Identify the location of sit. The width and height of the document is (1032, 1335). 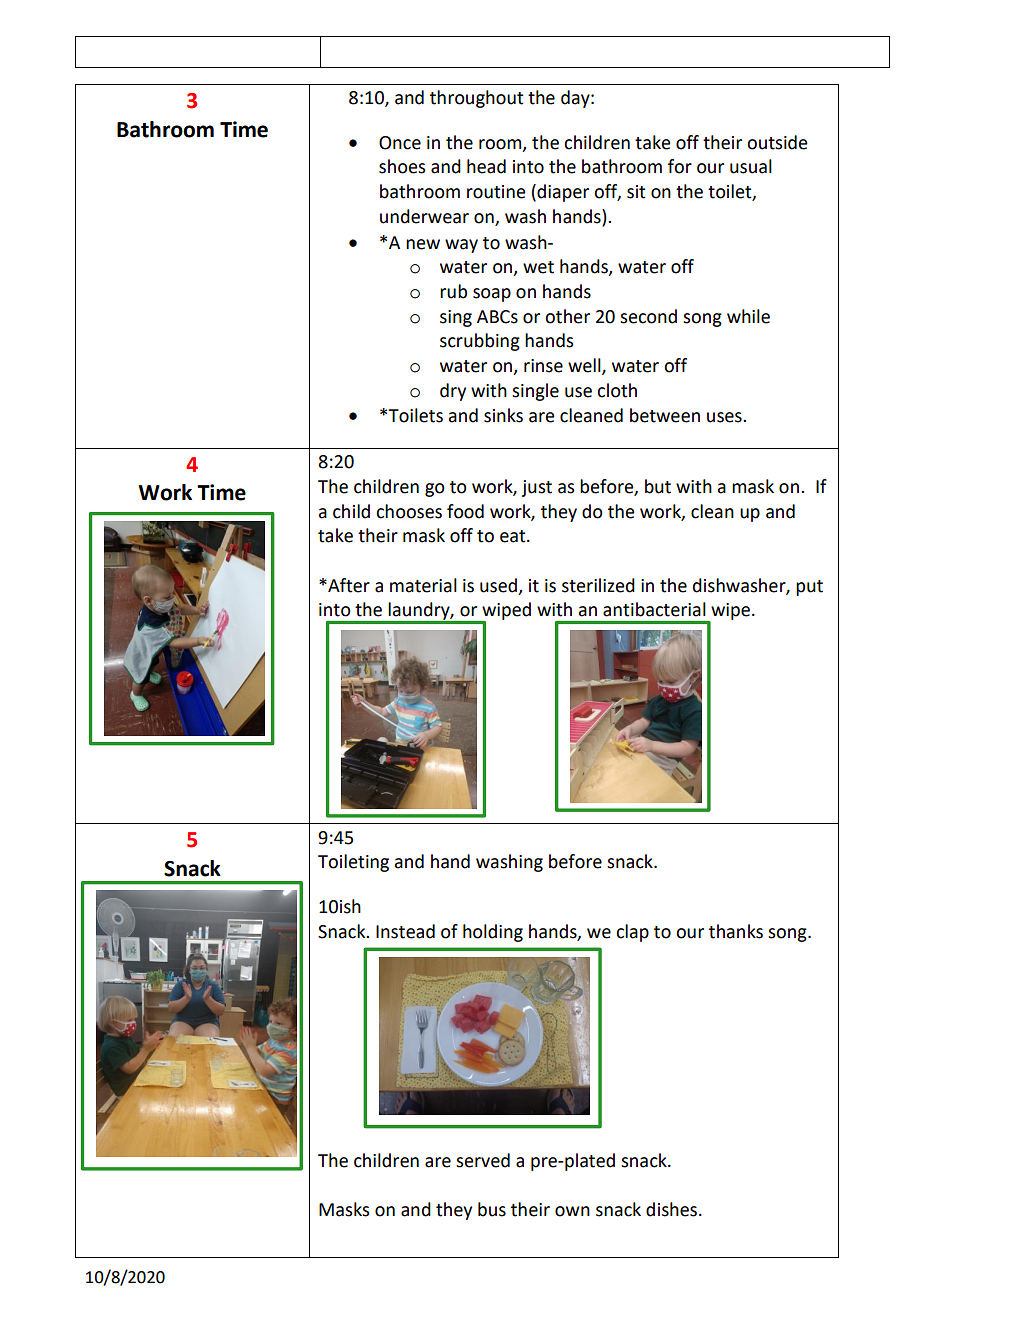
(636, 192).
